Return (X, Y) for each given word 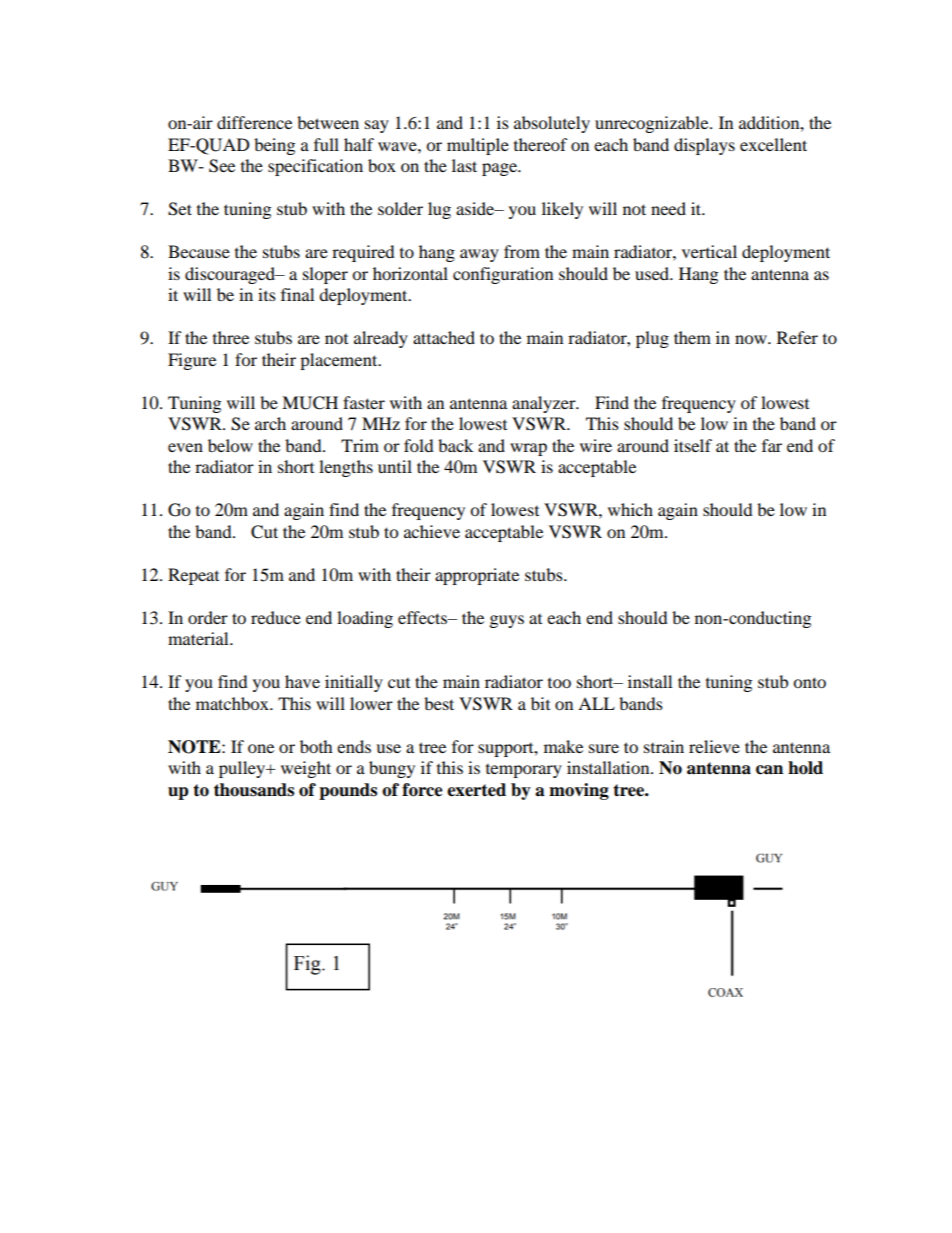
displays (704, 146)
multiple (478, 146)
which (630, 509)
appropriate (477, 576)
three (231, 337)
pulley (243, 769)
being (274, 146)
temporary (524, 771)
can (769, 770)
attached (444, 337)
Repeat (193, 576)
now (752, 339)
